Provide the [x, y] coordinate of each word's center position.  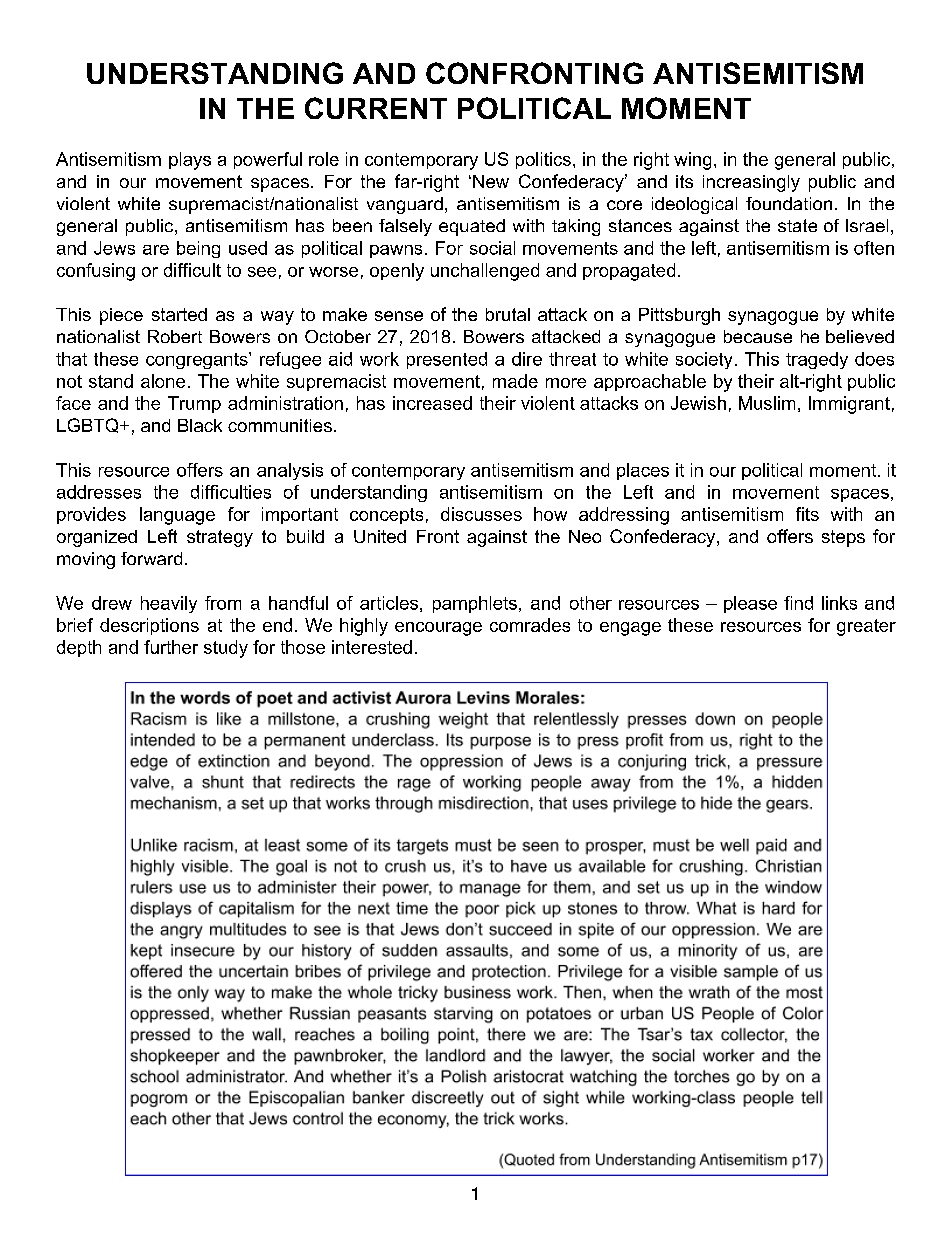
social [492, 248]
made [515, 381]
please [750, 604]
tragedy [817, 360]
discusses [481, 514]
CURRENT [376, 108]
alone [163, 381]
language [177, 516]
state [797, 225]
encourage [438, 629]
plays [190, 161]
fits [807, 514]
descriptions [149, 626]
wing [692, 161]
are [156, 250]
